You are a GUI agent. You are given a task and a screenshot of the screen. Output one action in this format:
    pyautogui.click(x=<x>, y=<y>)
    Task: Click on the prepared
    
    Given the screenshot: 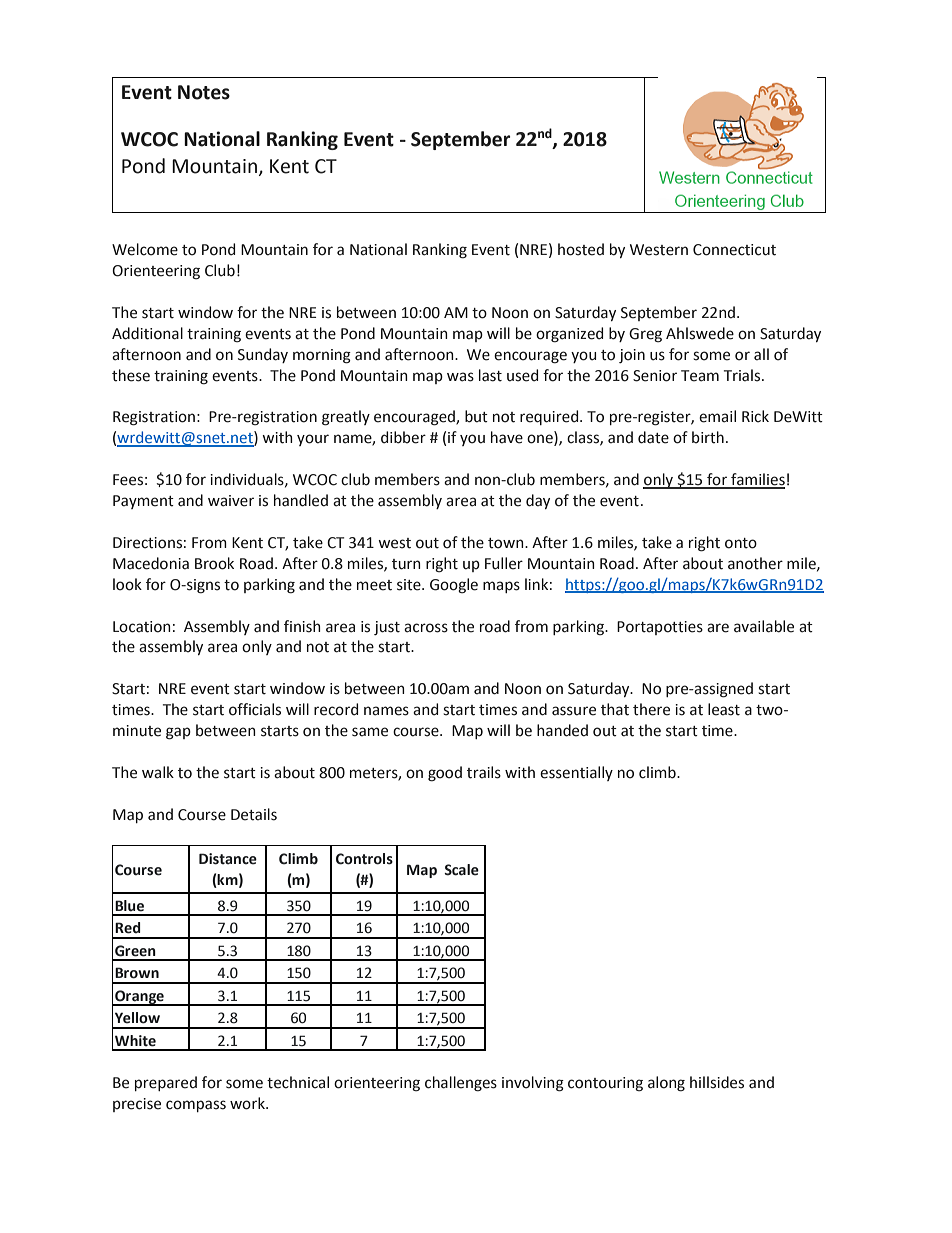 What is the action you would take?
    pyautogui.click(x=166, y=1083)
